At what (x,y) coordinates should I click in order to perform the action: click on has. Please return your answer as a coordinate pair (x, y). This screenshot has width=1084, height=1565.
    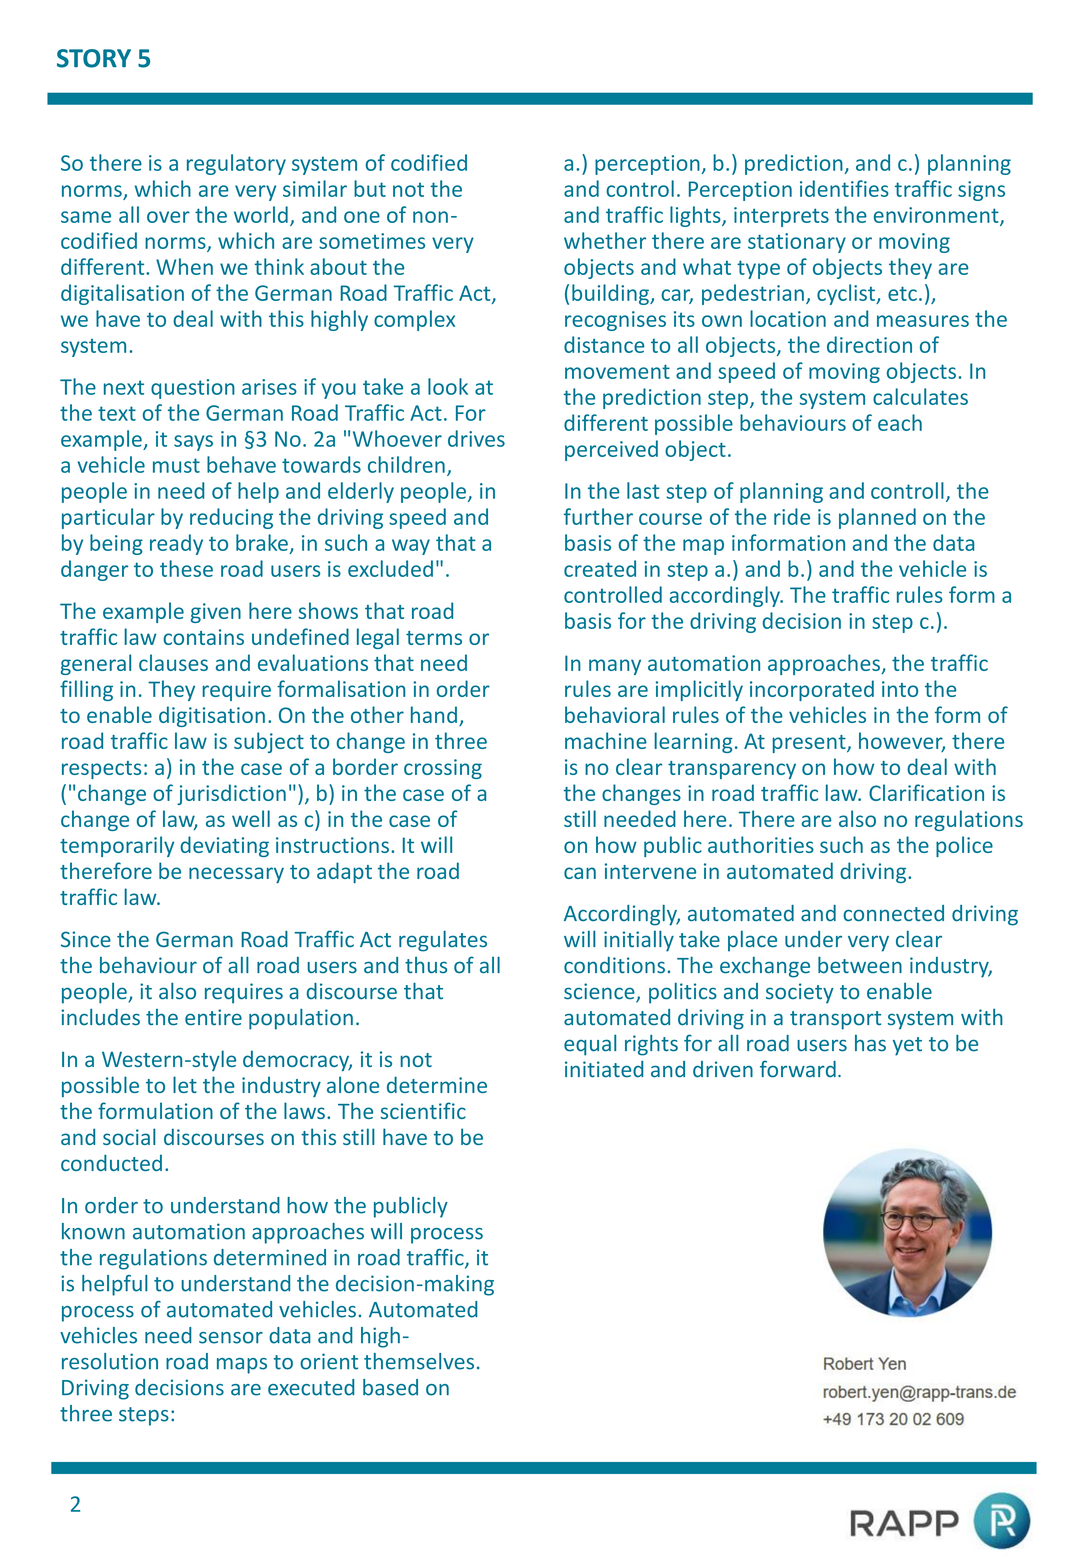
    Looking at the image, I should click on (870, 1043).
